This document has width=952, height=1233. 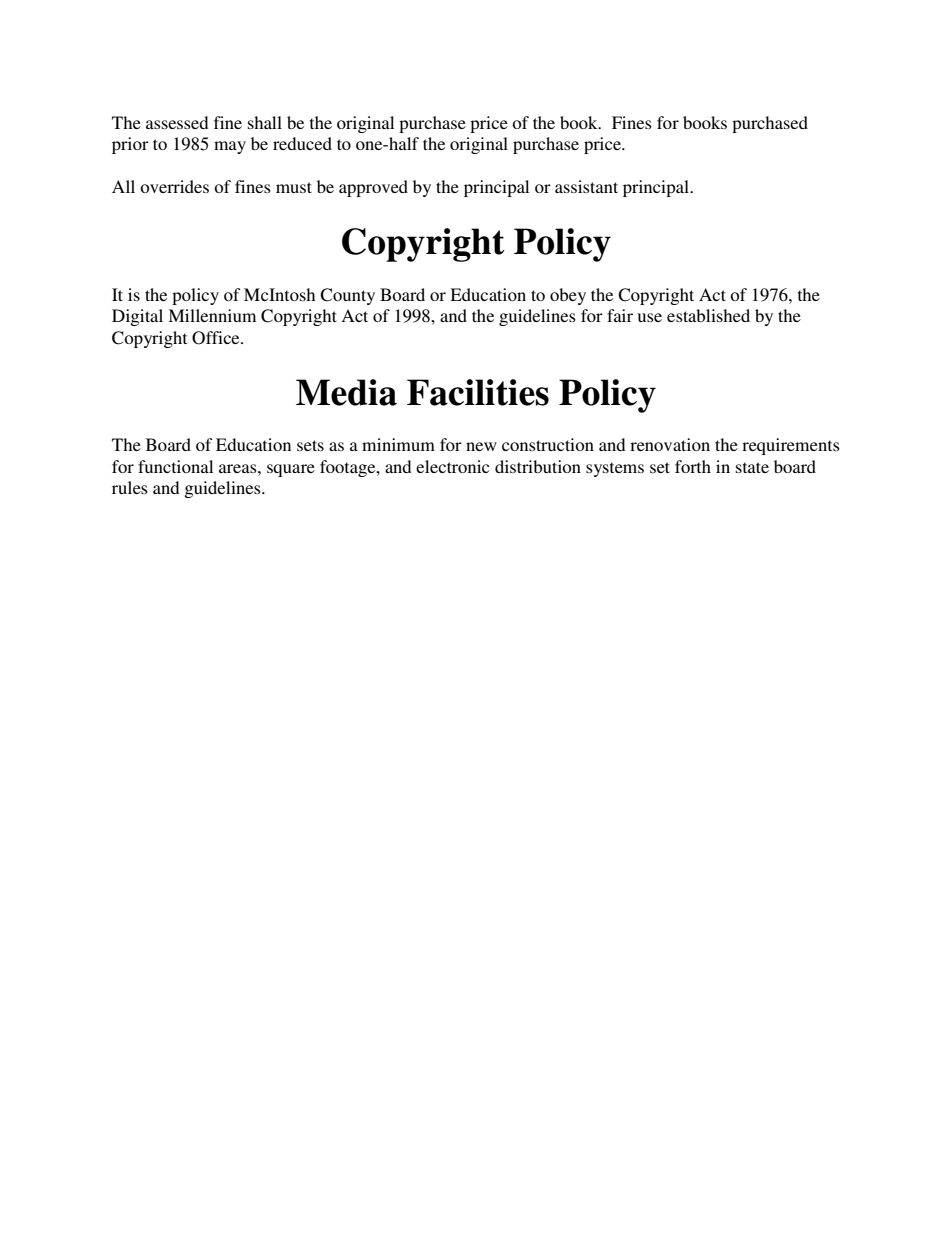 I want to click on functional, so click(x=175, y=466).
